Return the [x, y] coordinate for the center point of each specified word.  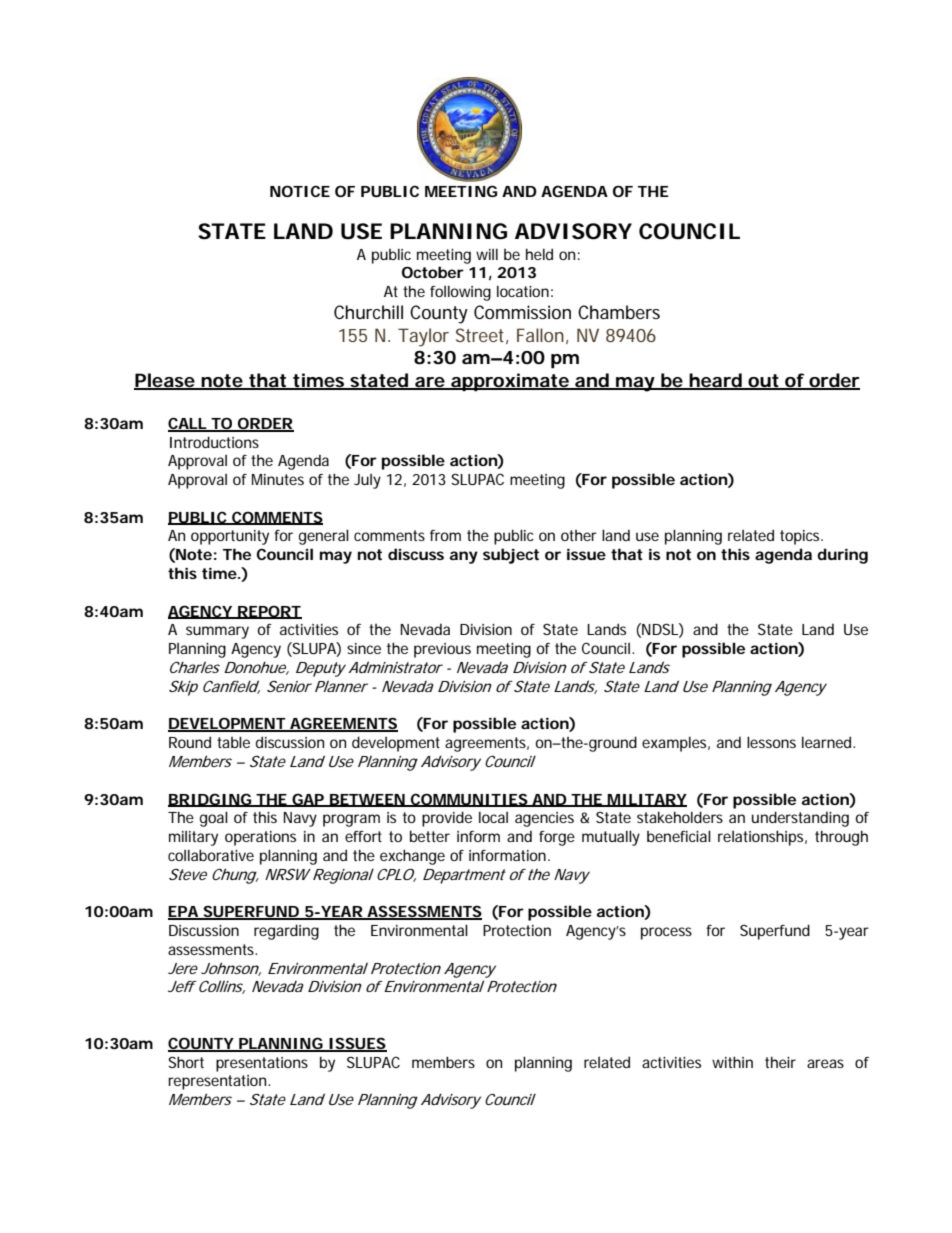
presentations [262, 1064]
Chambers [619, 312]
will [487, 254]
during [842, 556]
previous [442, 650]
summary [217, 632]
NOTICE [300, 191]
